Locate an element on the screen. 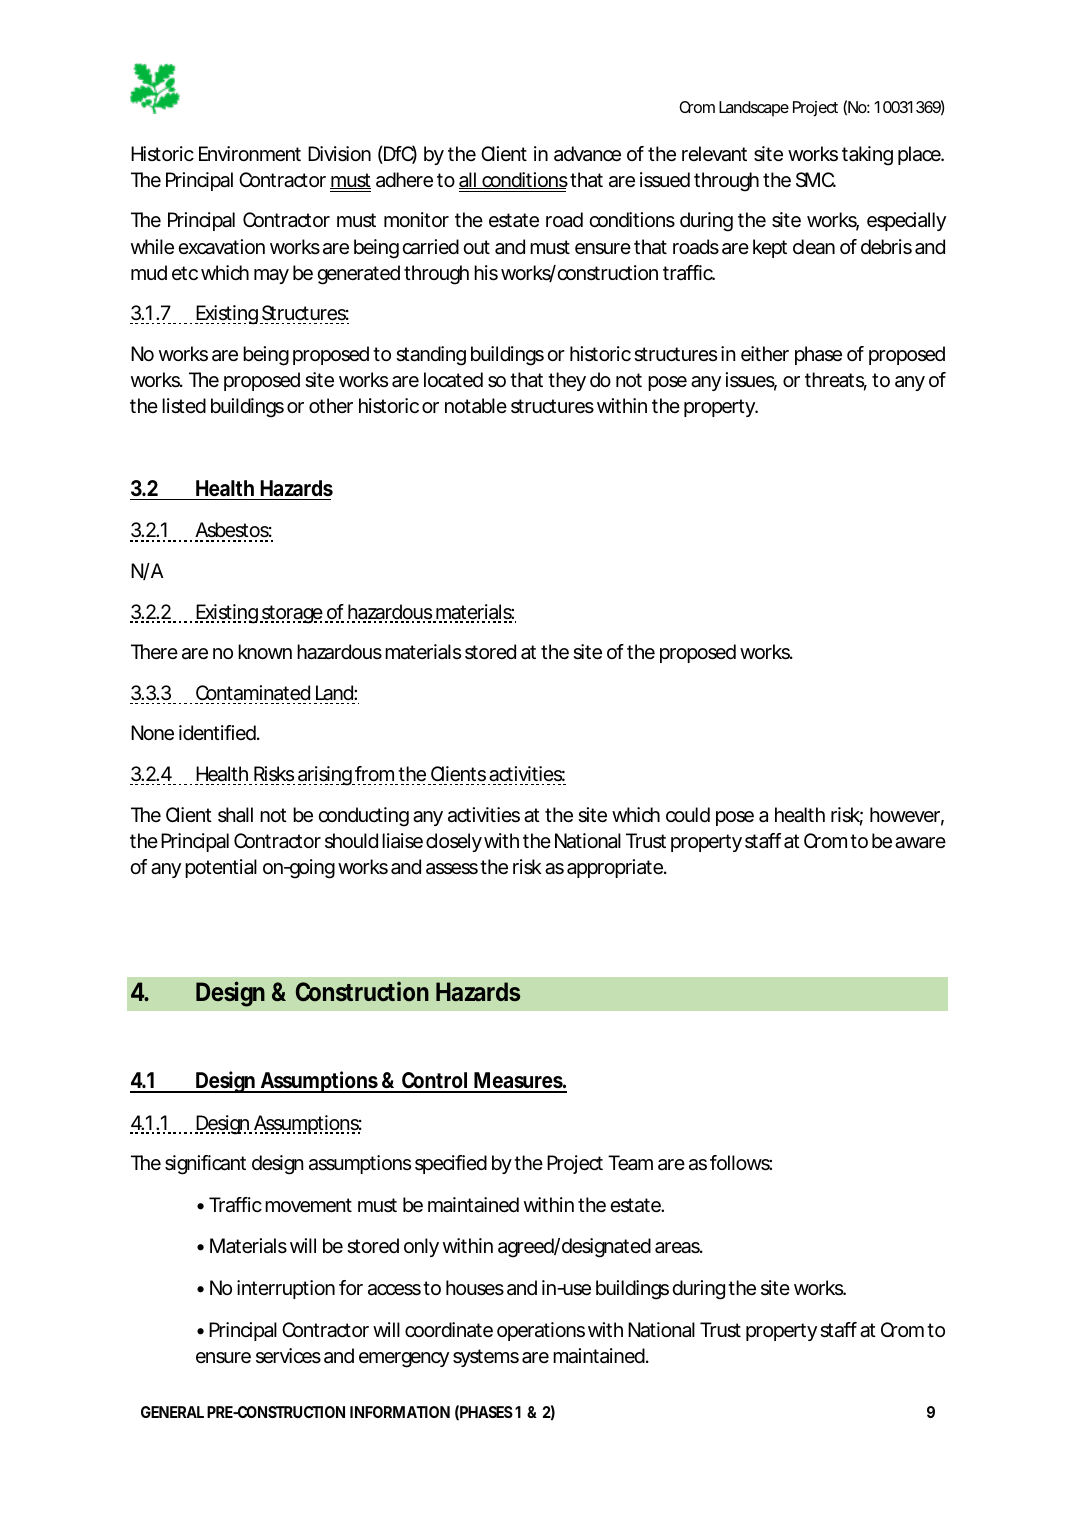 Image resolution: width=1075 pixels, height=1520 pixels. areas is located at coordinates (679, 1248).
